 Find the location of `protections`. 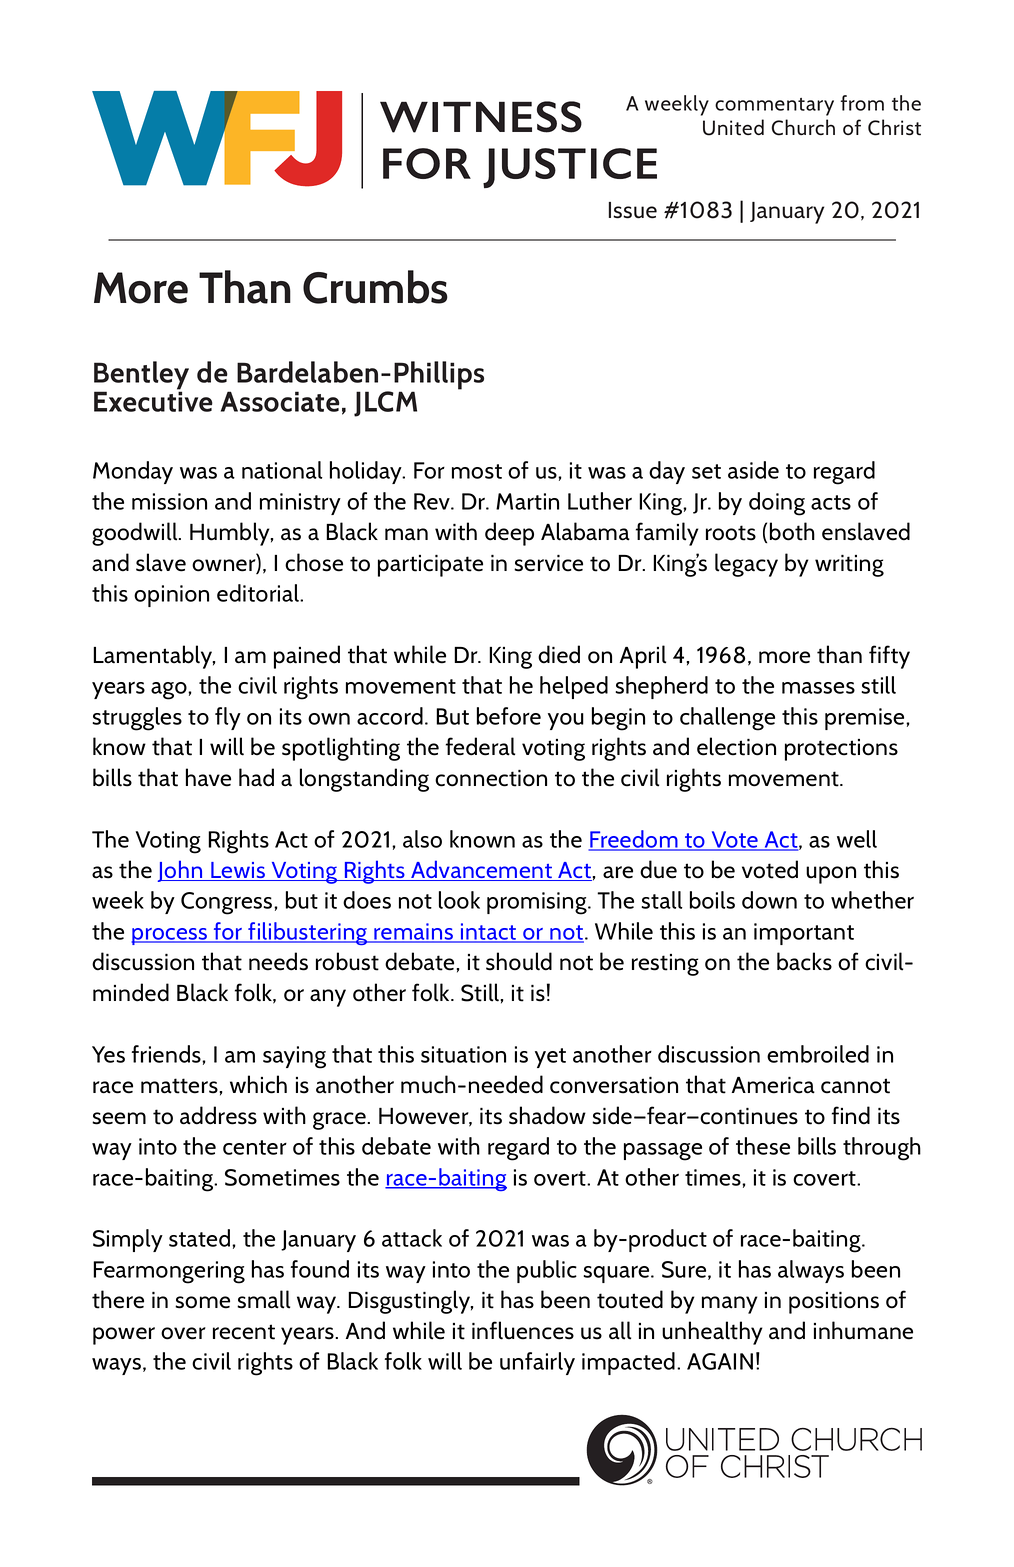

protections is located at coordinates (841, 750).
